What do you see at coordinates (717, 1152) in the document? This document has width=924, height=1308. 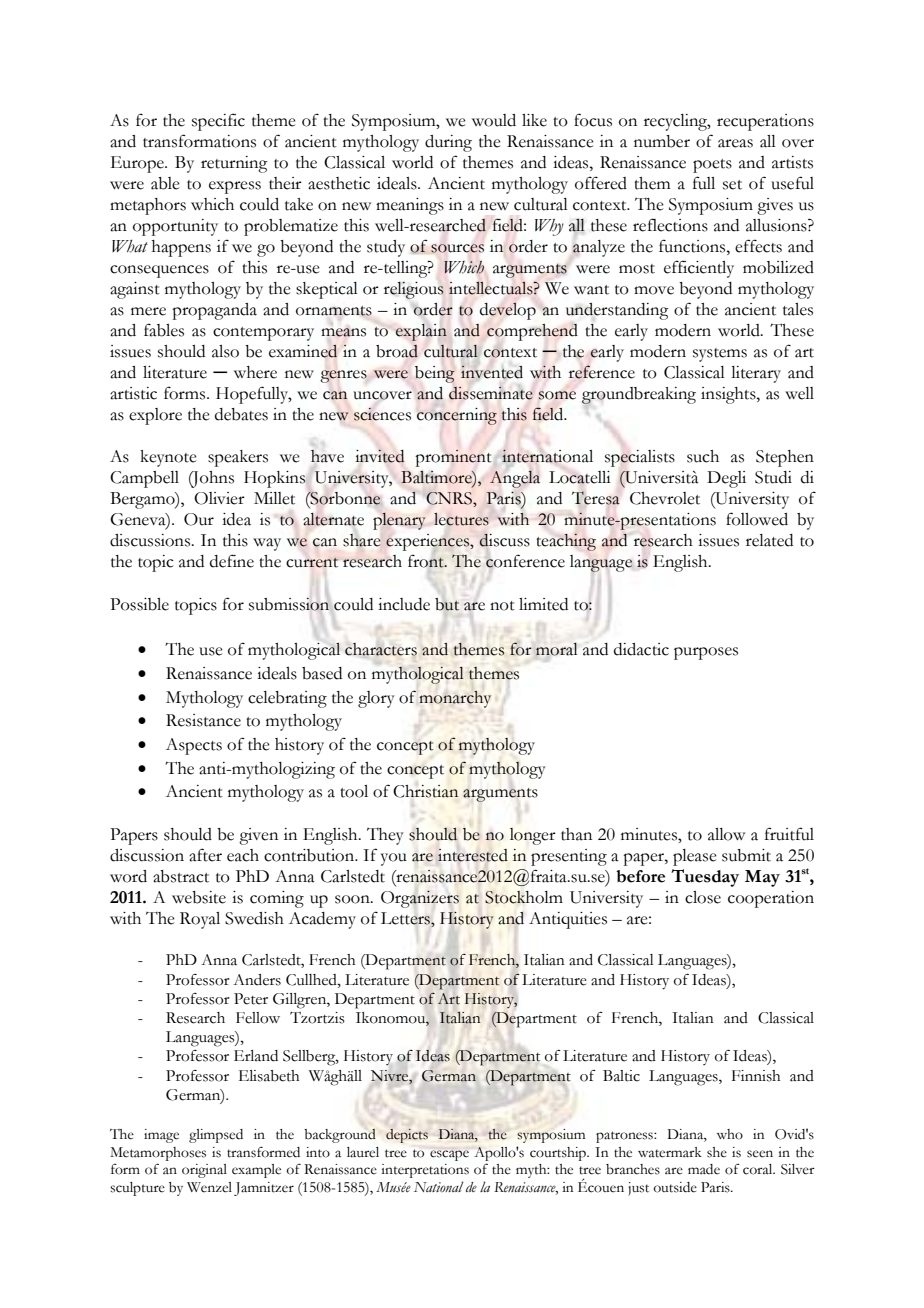 I see `she` at bounding box center [717, 1152].
